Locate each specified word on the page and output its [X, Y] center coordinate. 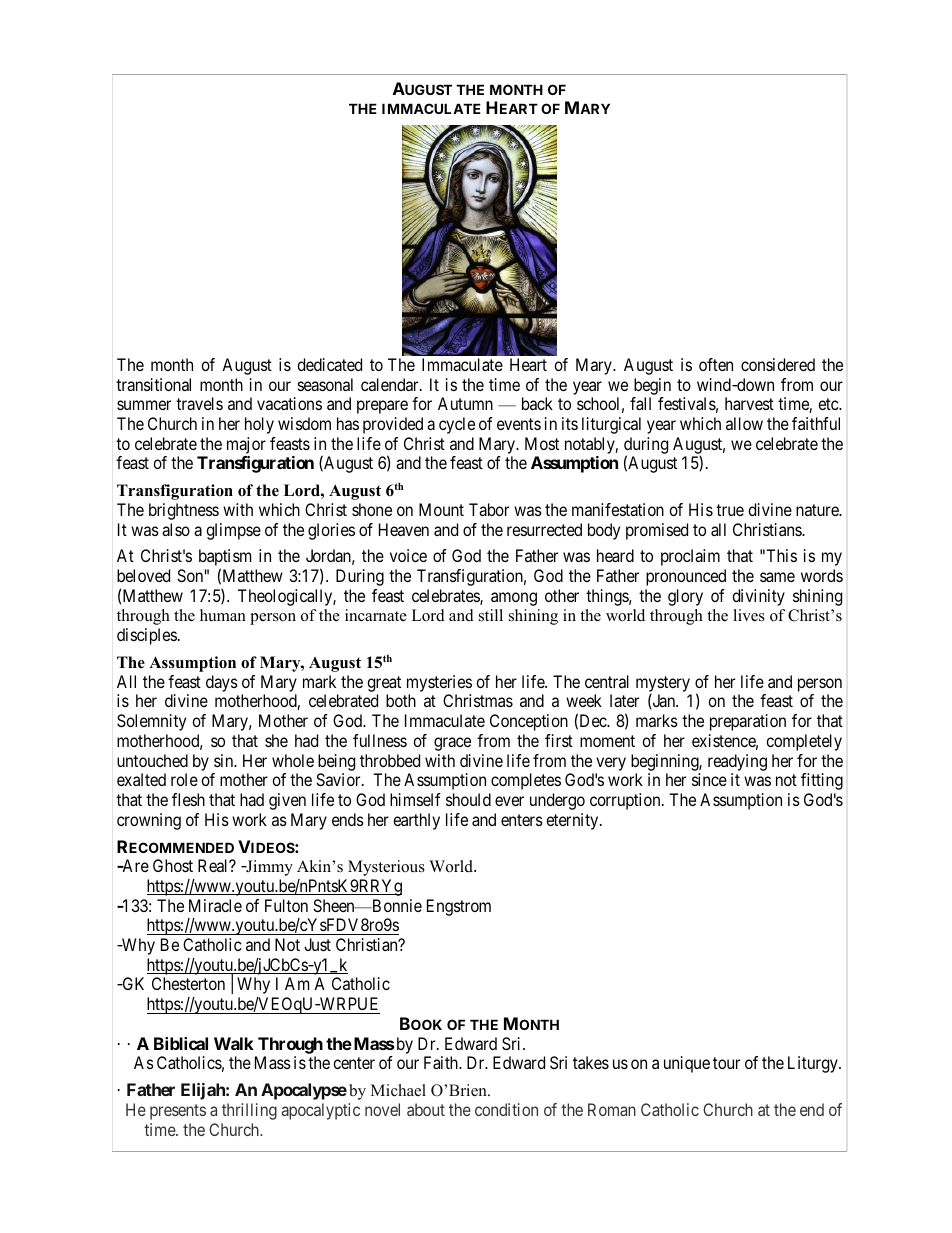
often [716, 364]
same [777, 577]
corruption [626, 801]
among [514, 599]
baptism [225, 559]
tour [726, 1063]
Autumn [465, 403]
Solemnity [151, 722]
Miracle [215, 905]
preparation [748, 722]
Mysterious [386, 868]
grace [452, 744]
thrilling [249, 1111]
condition [506, 1109]
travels [199, 403]
